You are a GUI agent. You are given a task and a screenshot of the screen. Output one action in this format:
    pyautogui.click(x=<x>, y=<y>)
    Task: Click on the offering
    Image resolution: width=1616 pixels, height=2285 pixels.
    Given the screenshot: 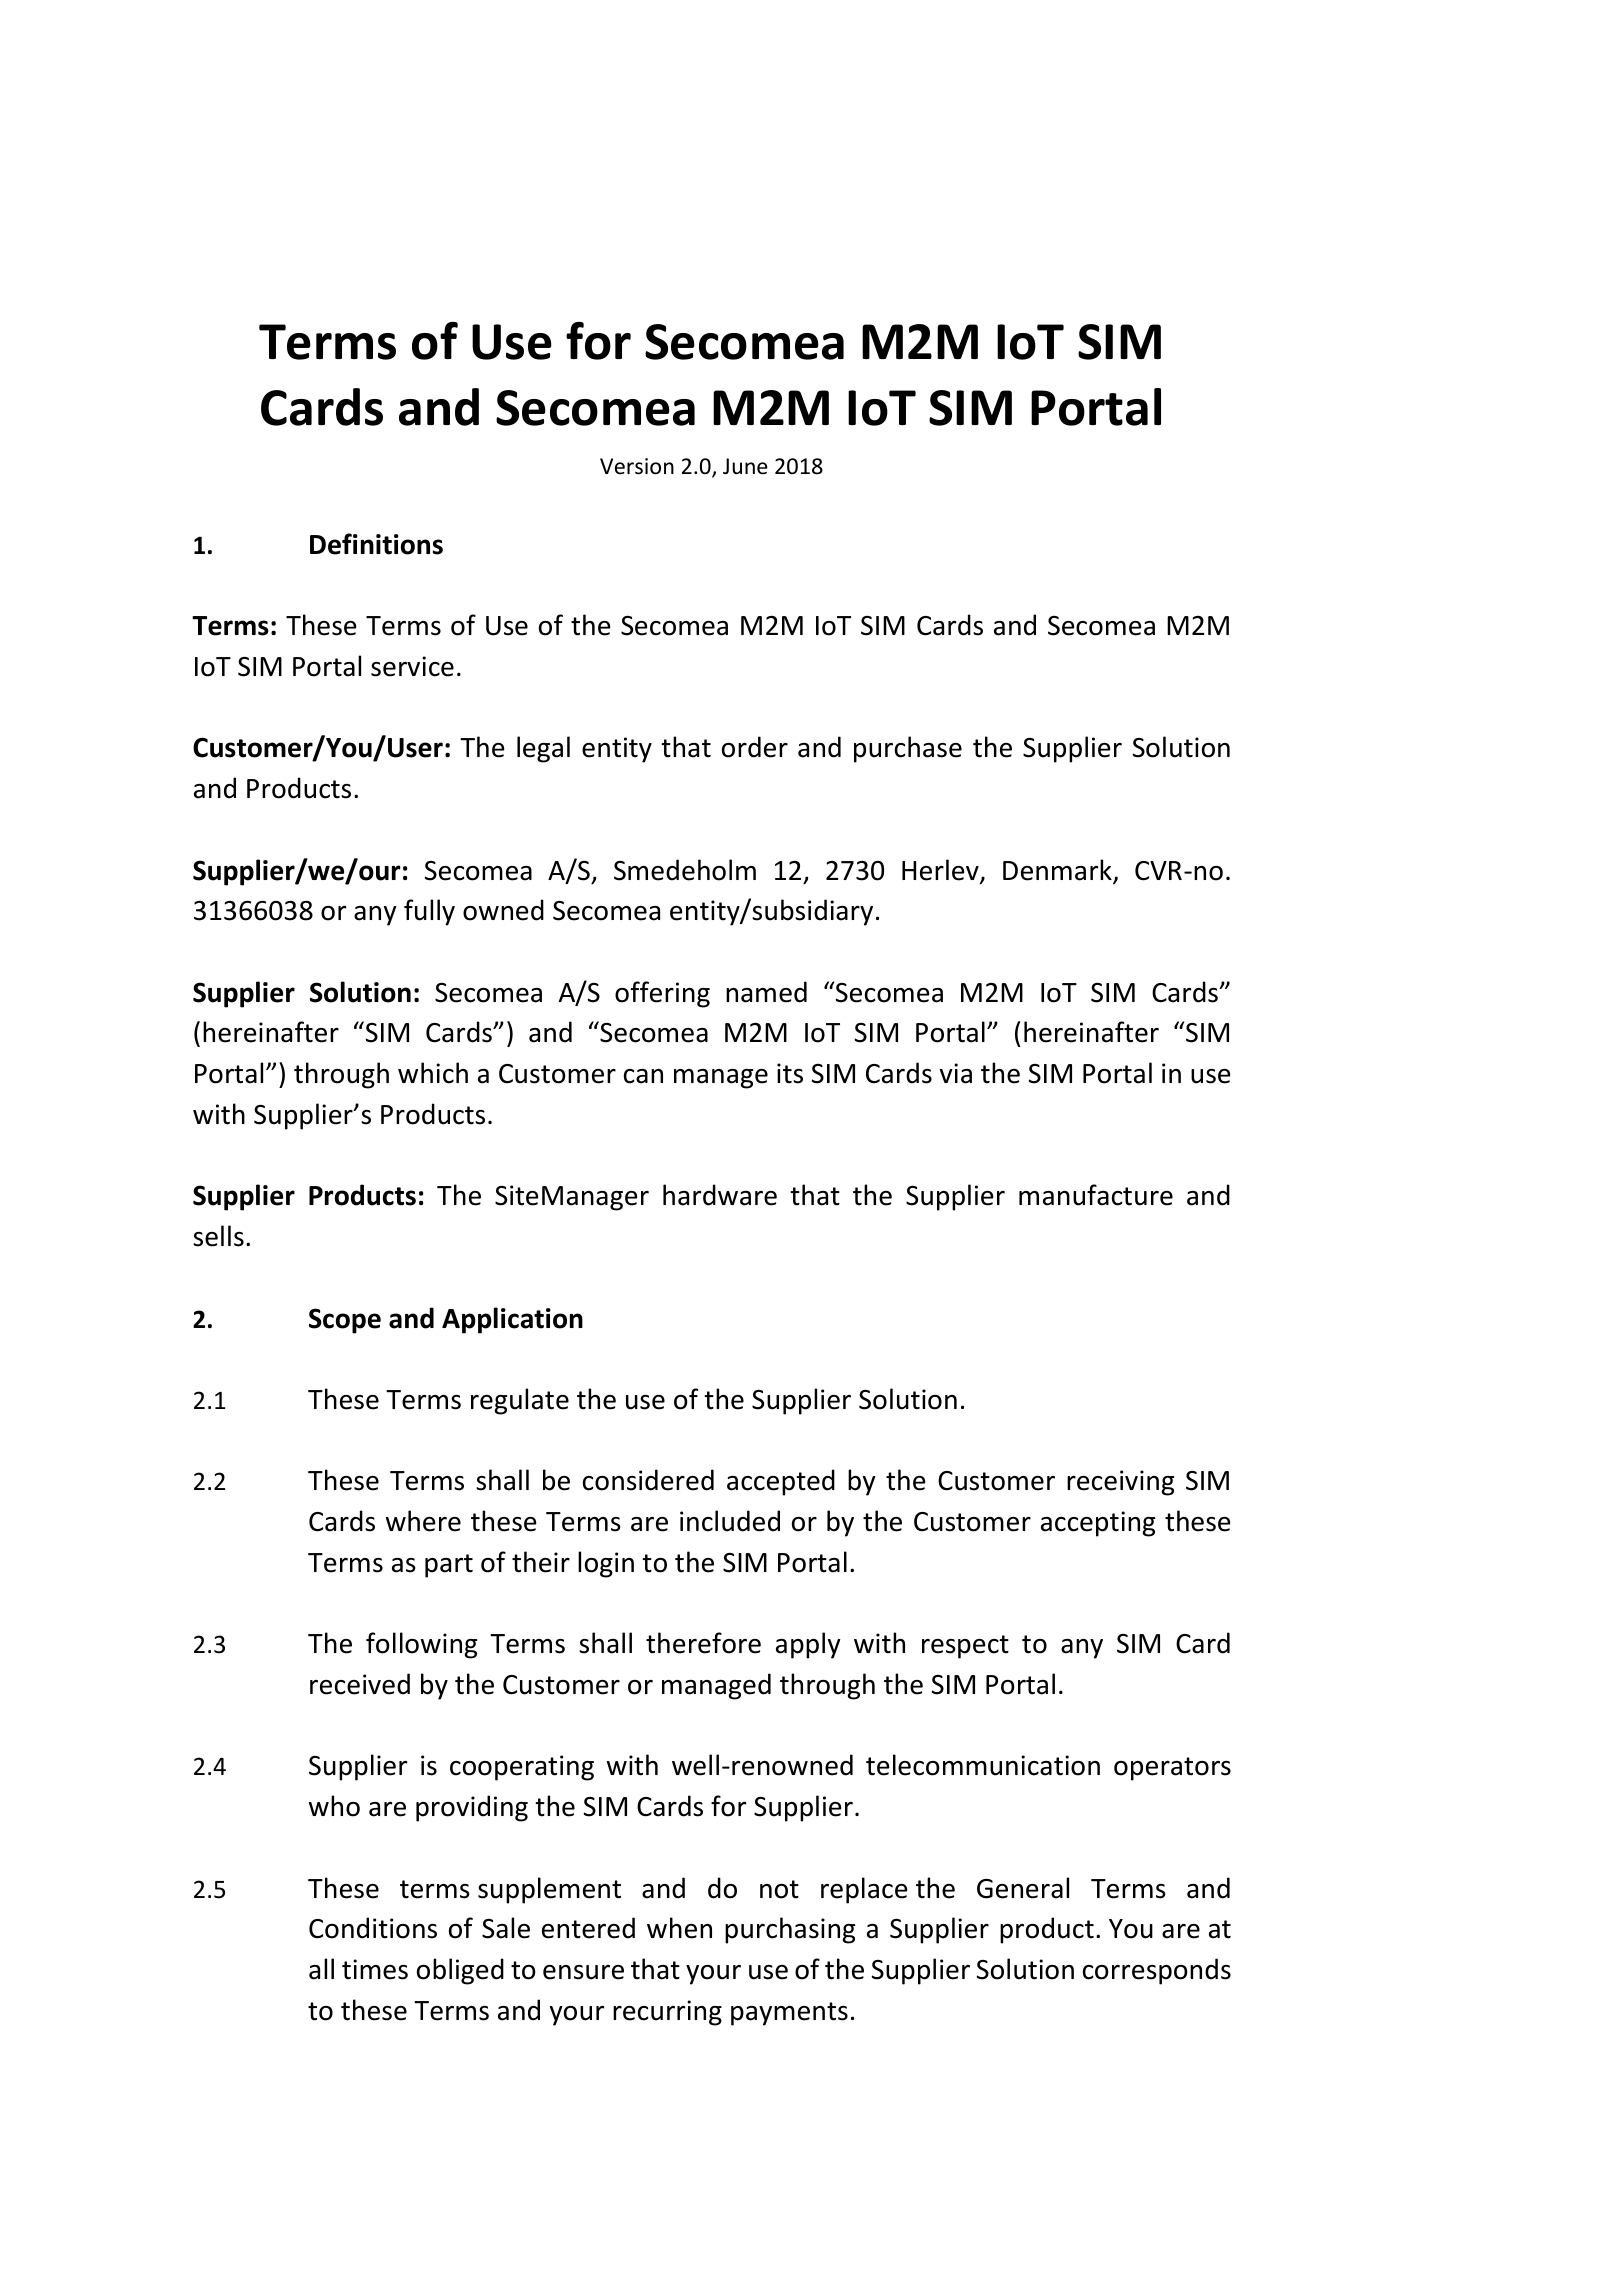 What is the action you would take?
    pyautogui.click(x=662, y=994)
